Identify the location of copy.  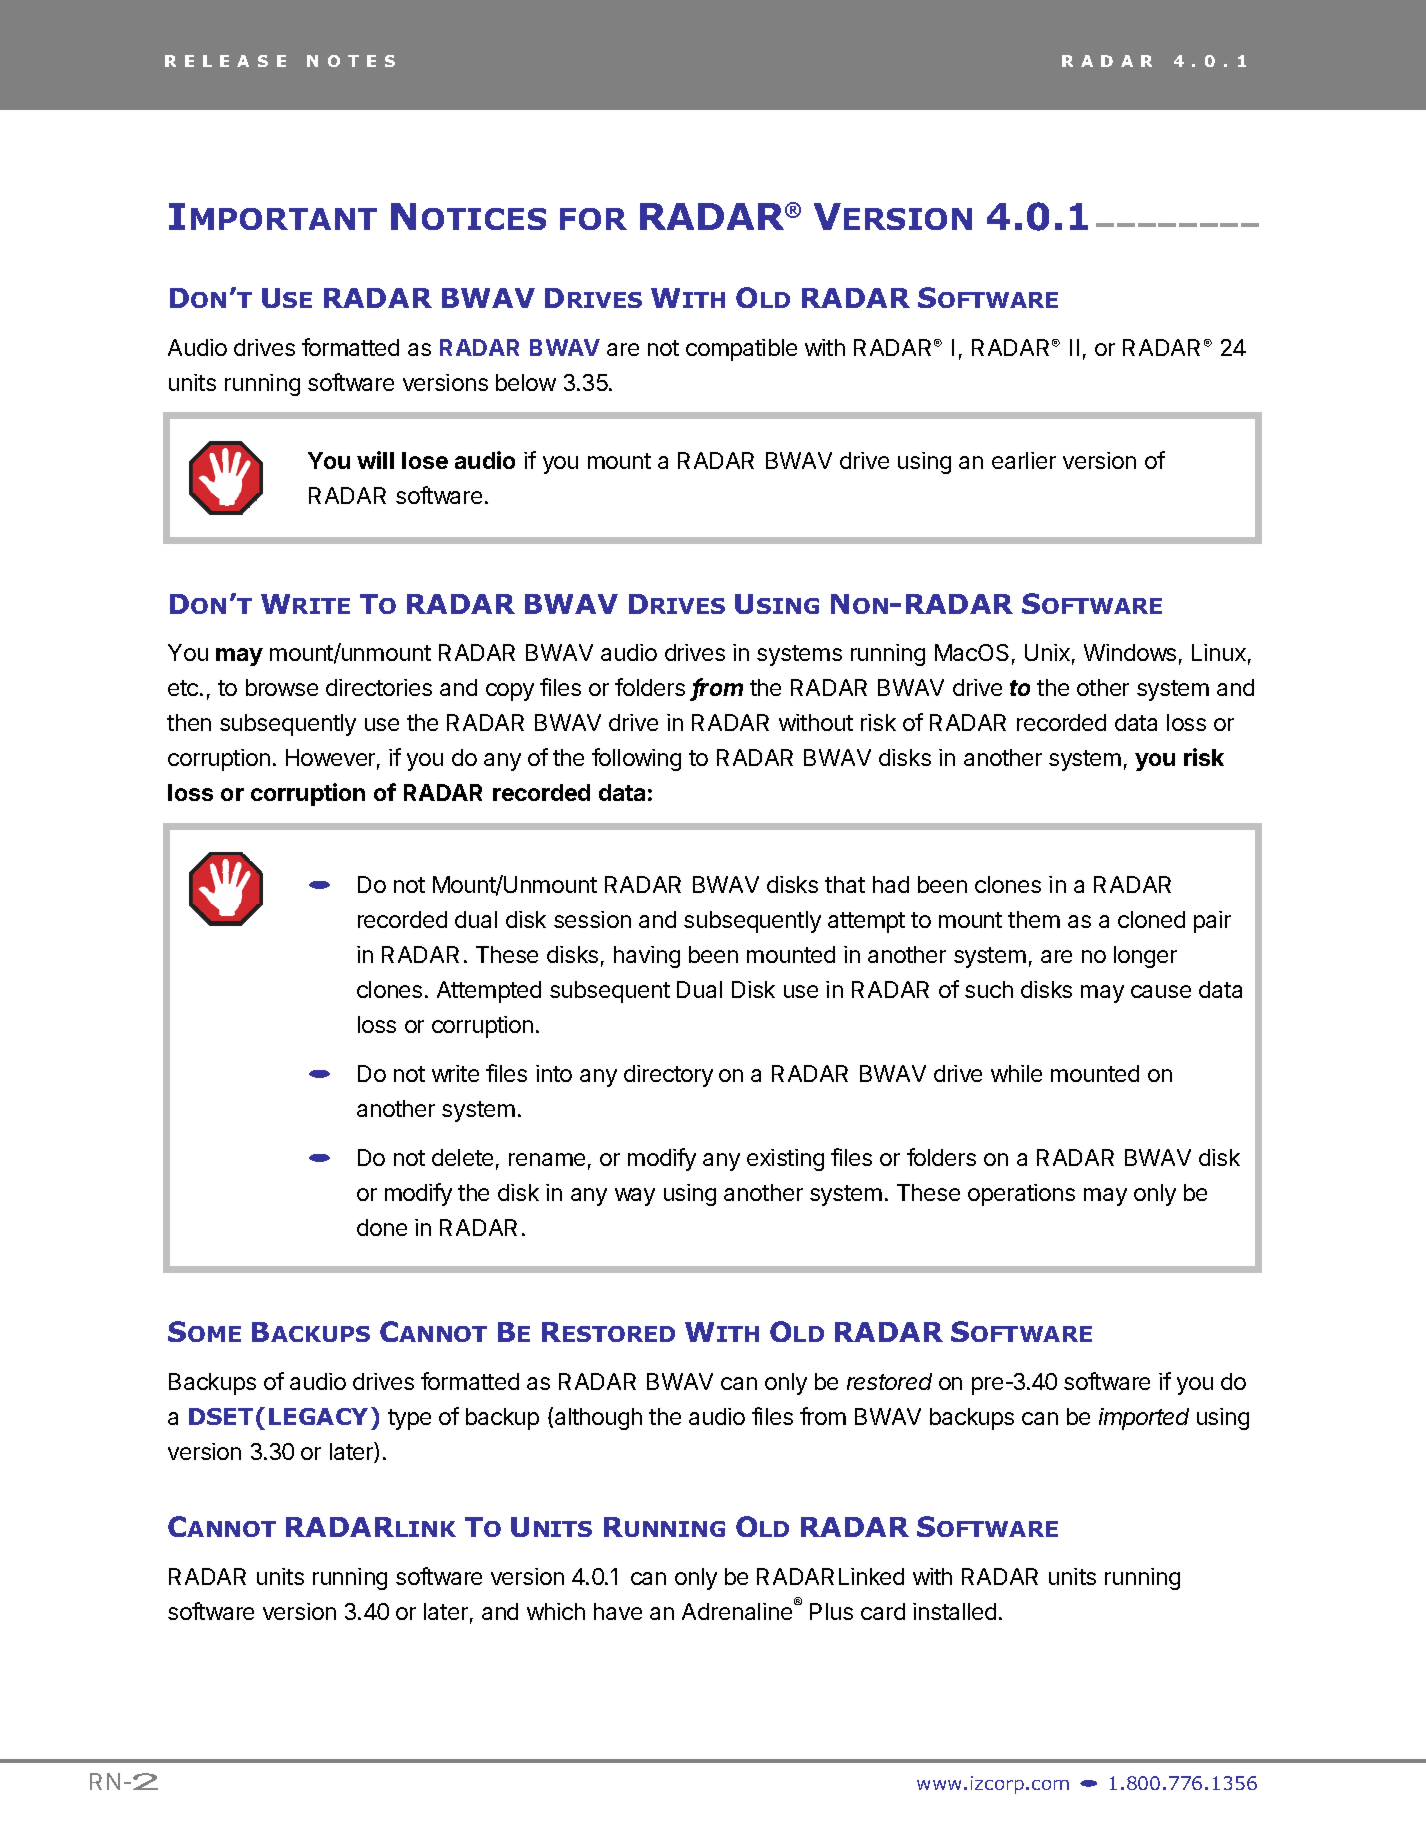
(510, 692).
